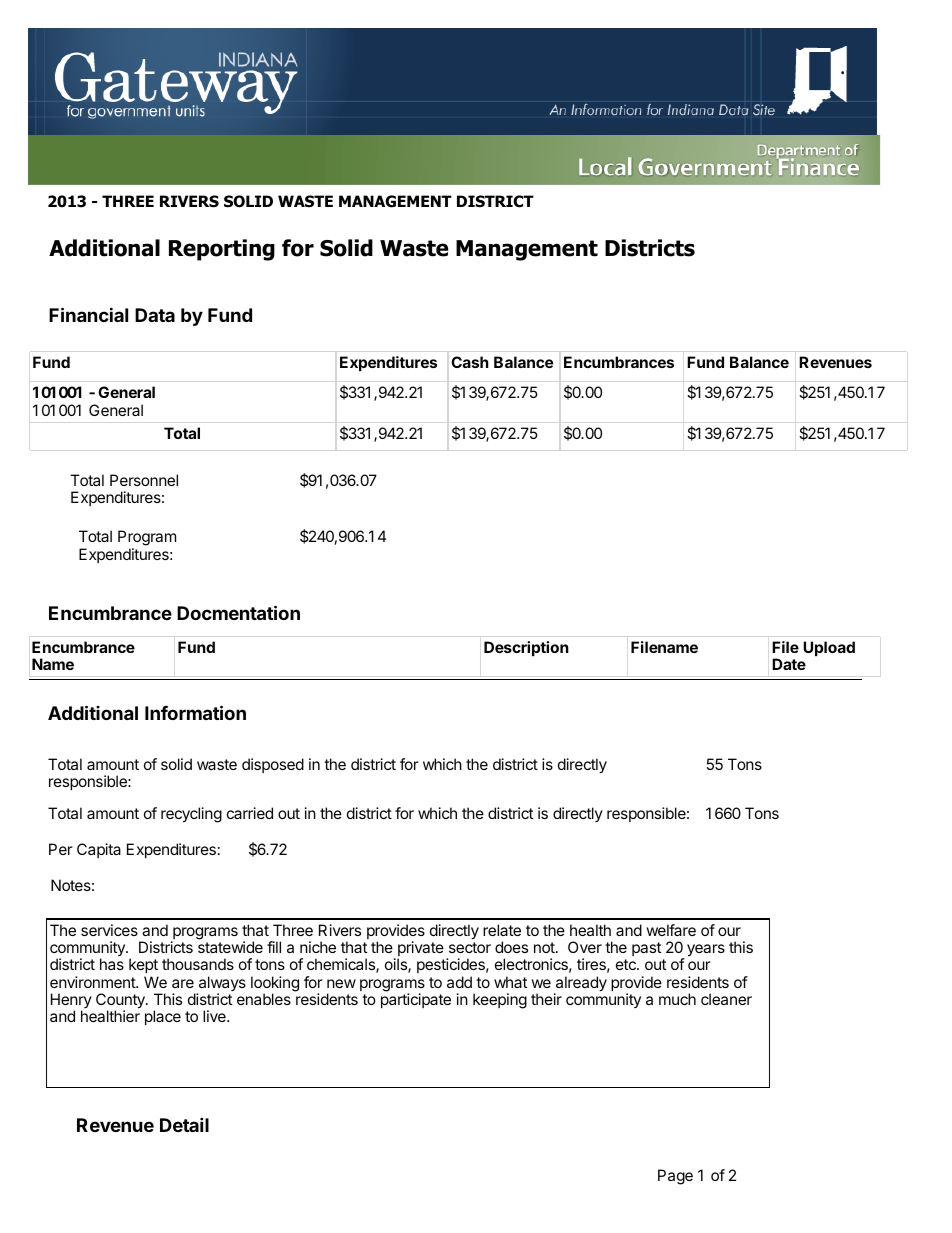 This document has height=1233, width=952. Describe the element at coordinates (184, 1124) in the document. I see `Detail` at that location.
